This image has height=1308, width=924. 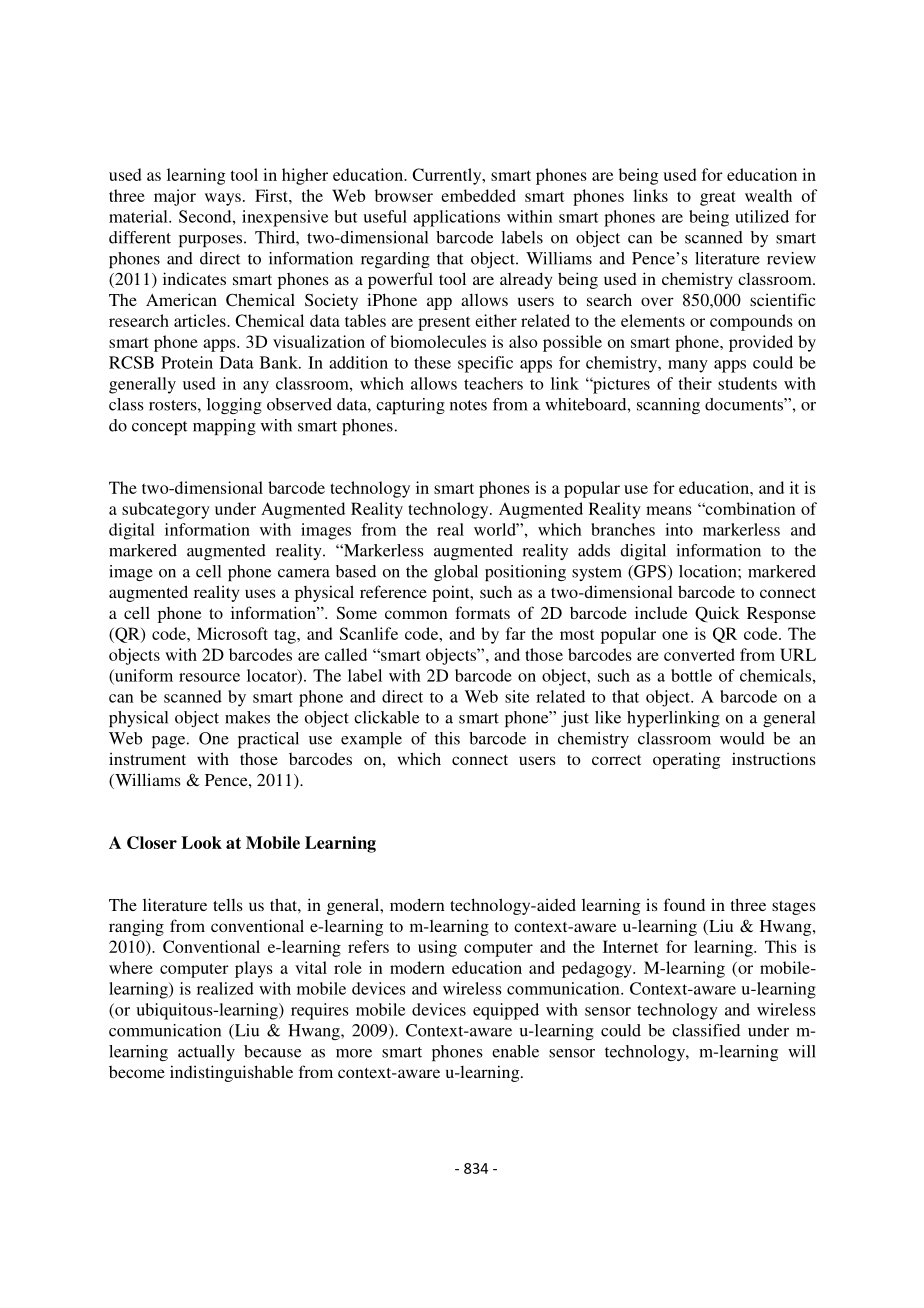 What do you see at coordinates (231, 1073) in the image?
I see `indistinguishable` at bounding box center [231, 1073].
